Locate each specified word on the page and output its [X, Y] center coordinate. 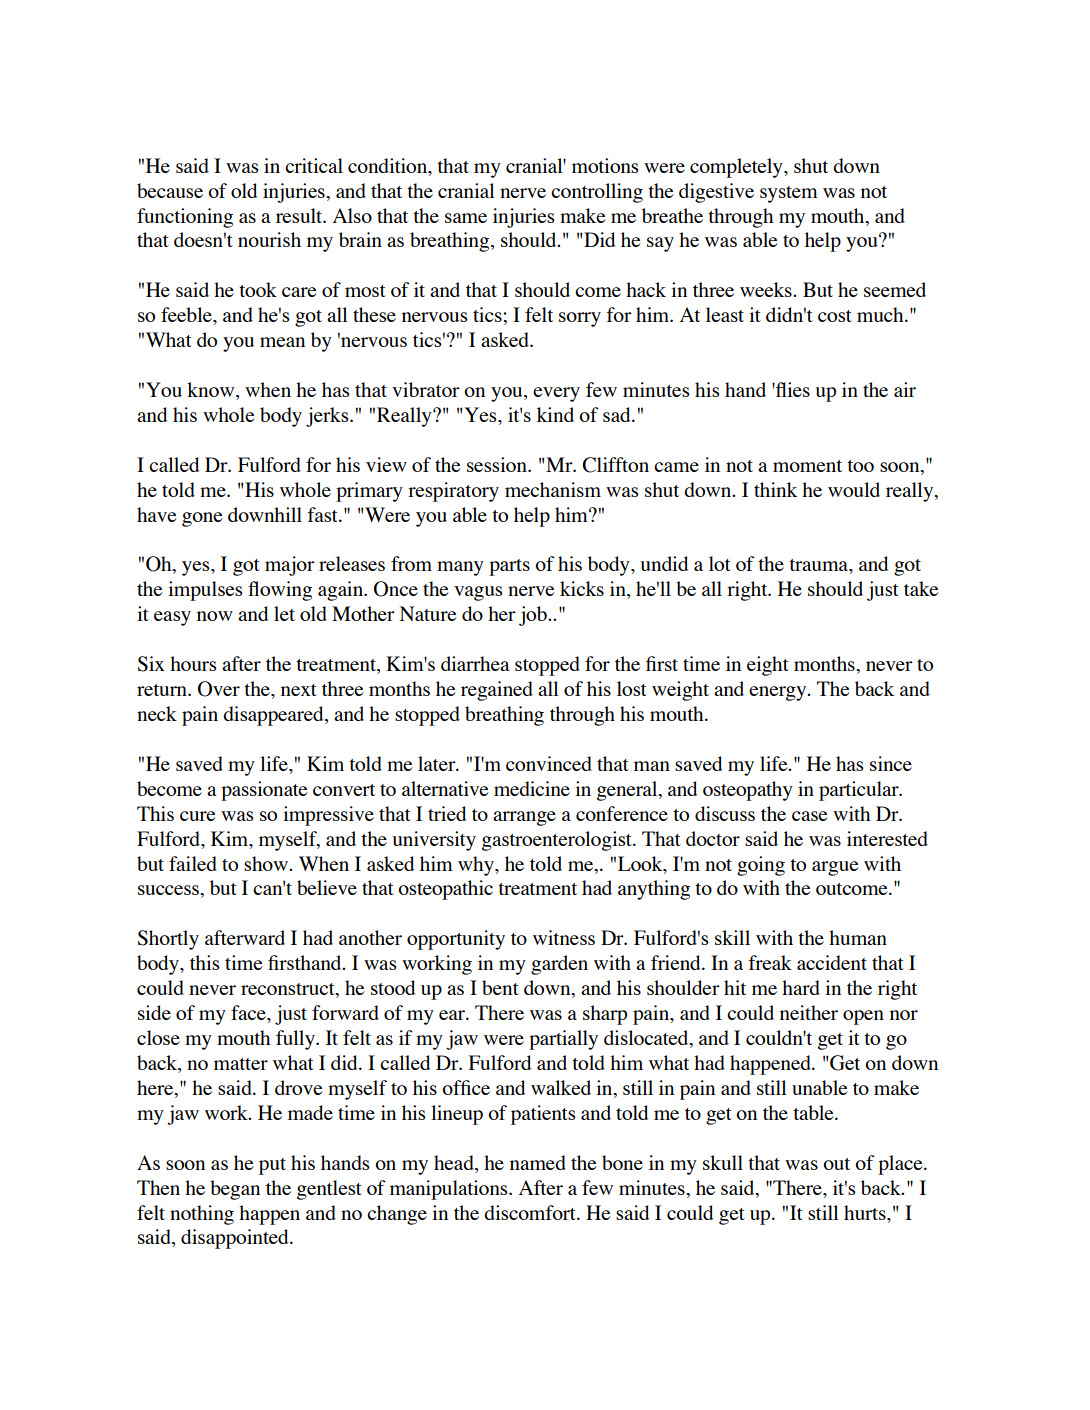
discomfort [531, 1212]
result [300, 215]
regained [497, 691]
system [789, 194]
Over [219, 689]
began [235, 1190]
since [891, 763]
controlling [597, 193]
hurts [866, 1212]
